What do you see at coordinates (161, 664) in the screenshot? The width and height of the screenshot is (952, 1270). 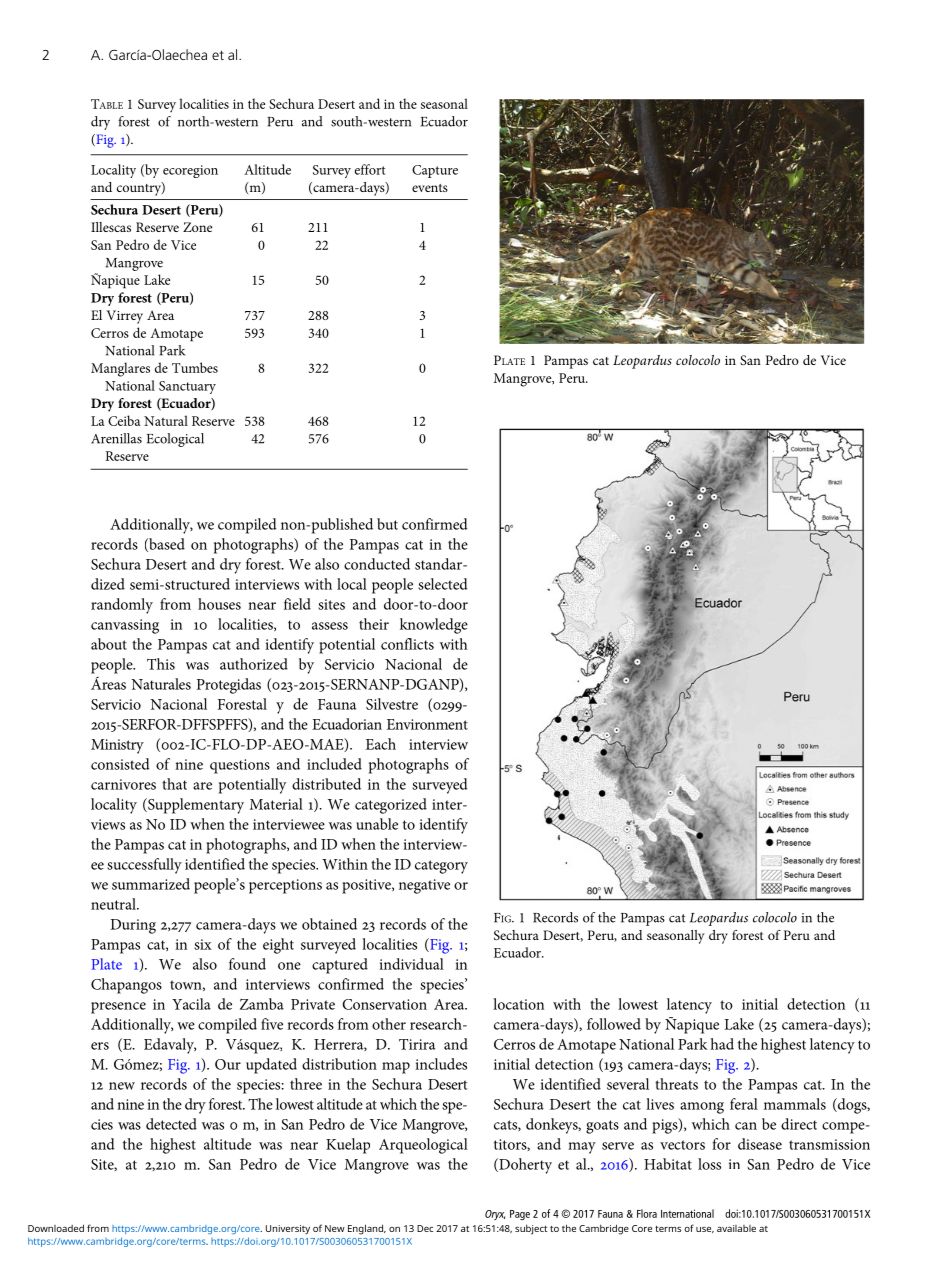 I see `This` at bounding box center [161, 664].
